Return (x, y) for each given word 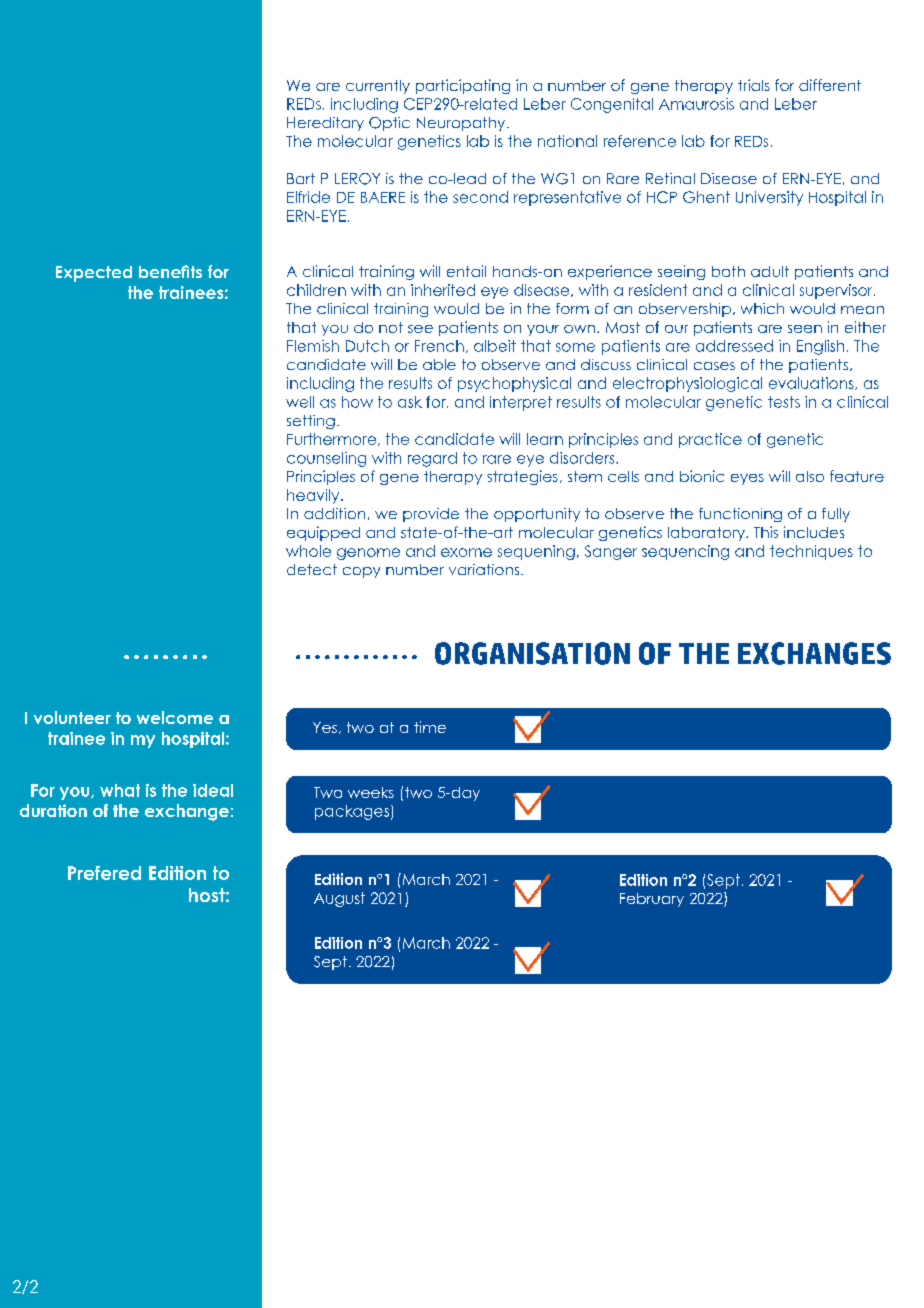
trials (754, 85)
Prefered (104, 873)
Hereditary (325, 124)
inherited (443, 290)
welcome (175, 717)
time (430, 727)
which (762, 308)
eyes (747, 479)
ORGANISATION (532, 653)
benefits (170, 271)
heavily (314, 496)
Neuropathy (462, 124)
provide (431, 515)
